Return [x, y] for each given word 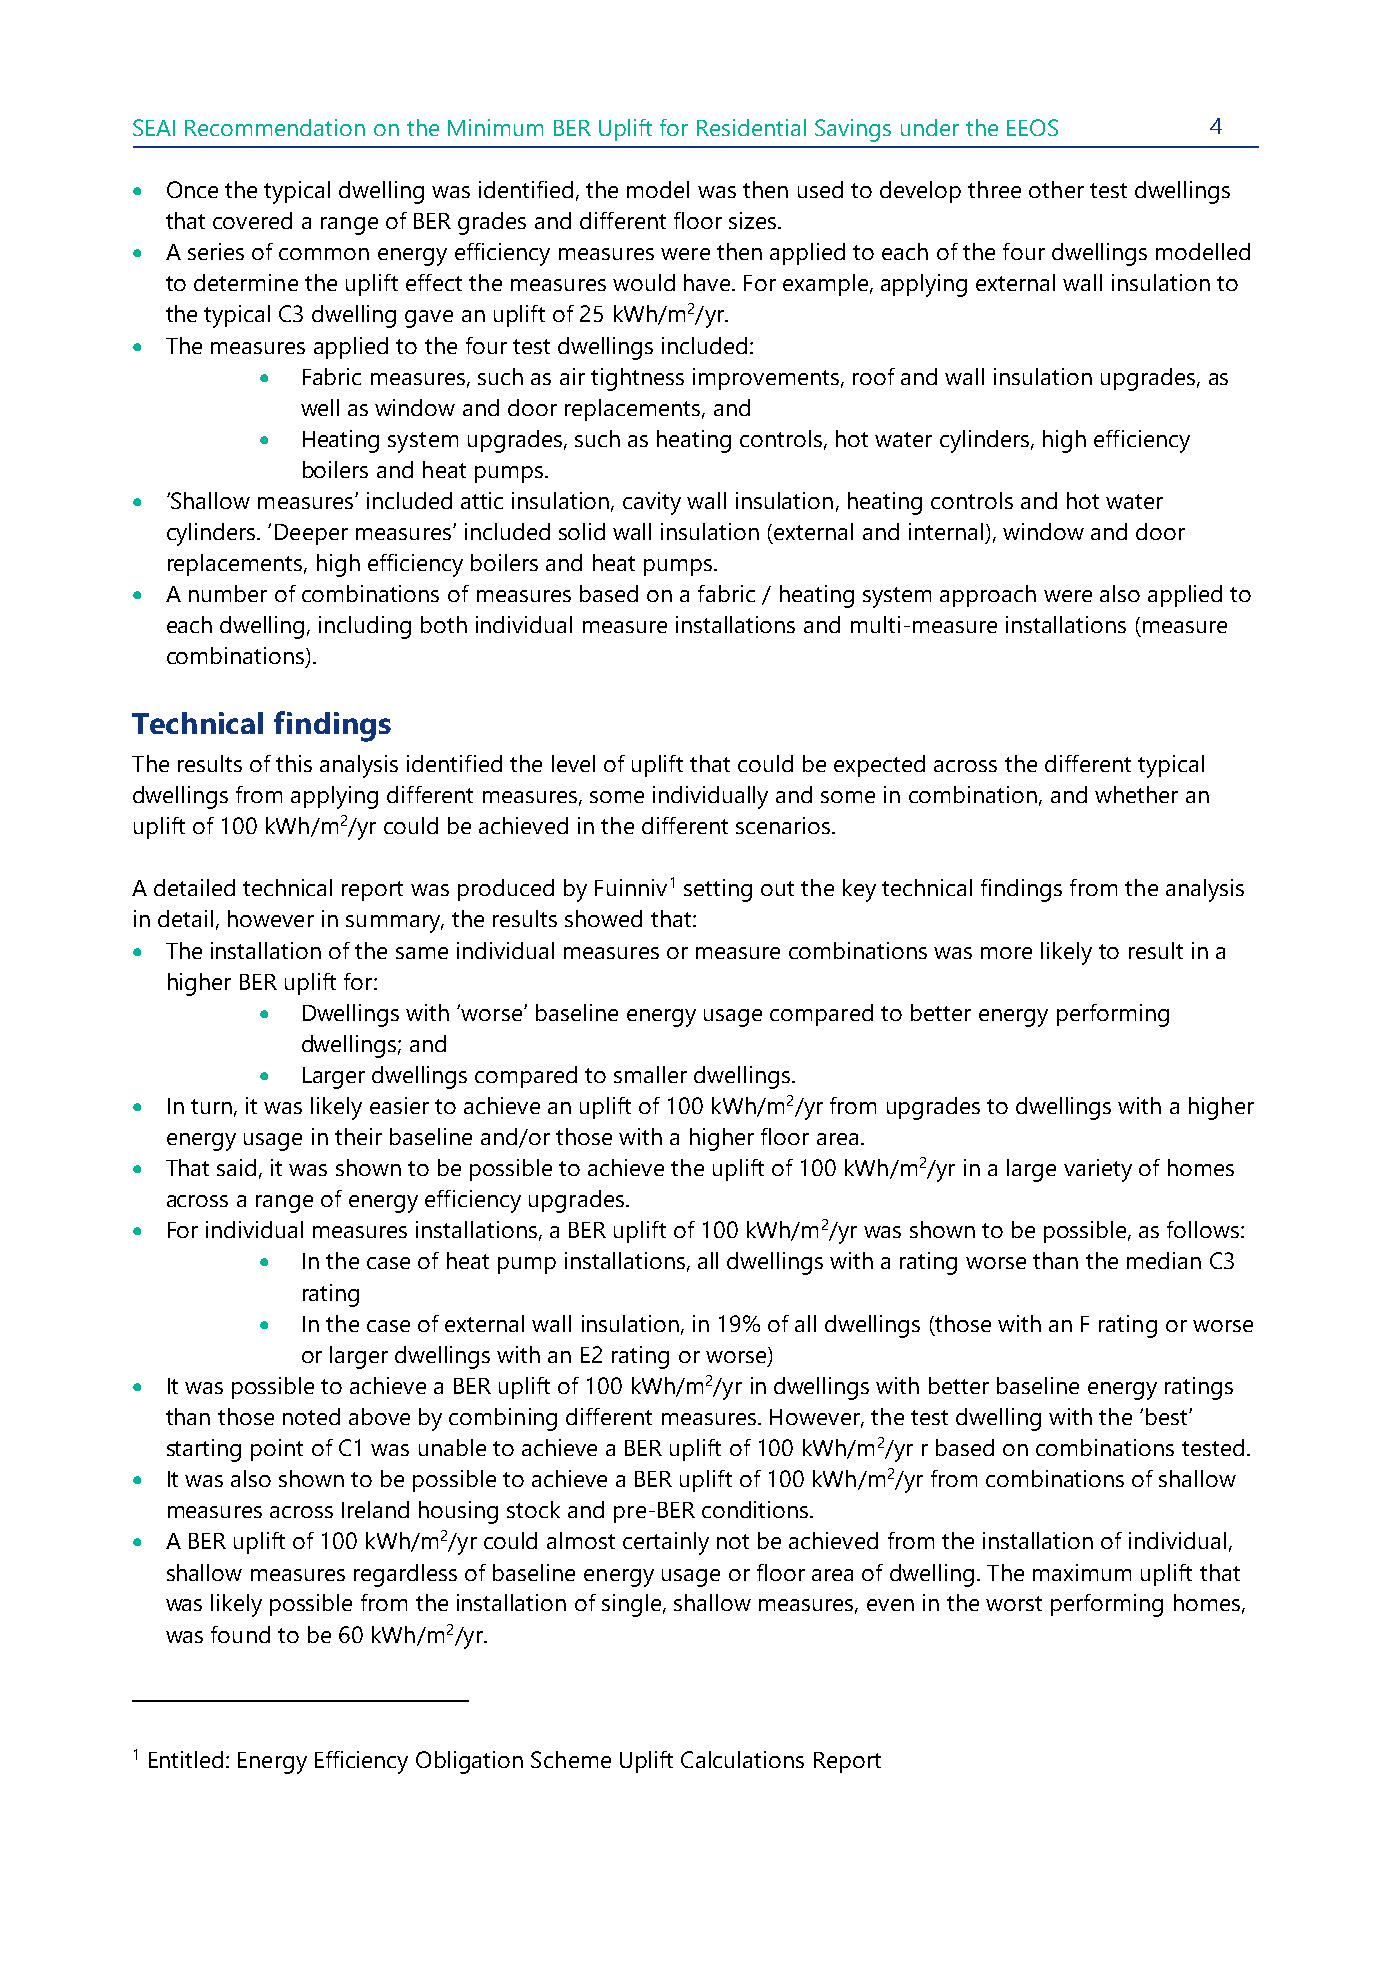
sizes [754, 220]
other [1056, 189]
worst [1014, 1603]
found [240, 1634]
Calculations [742, 1759]
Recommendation [275, 127]
